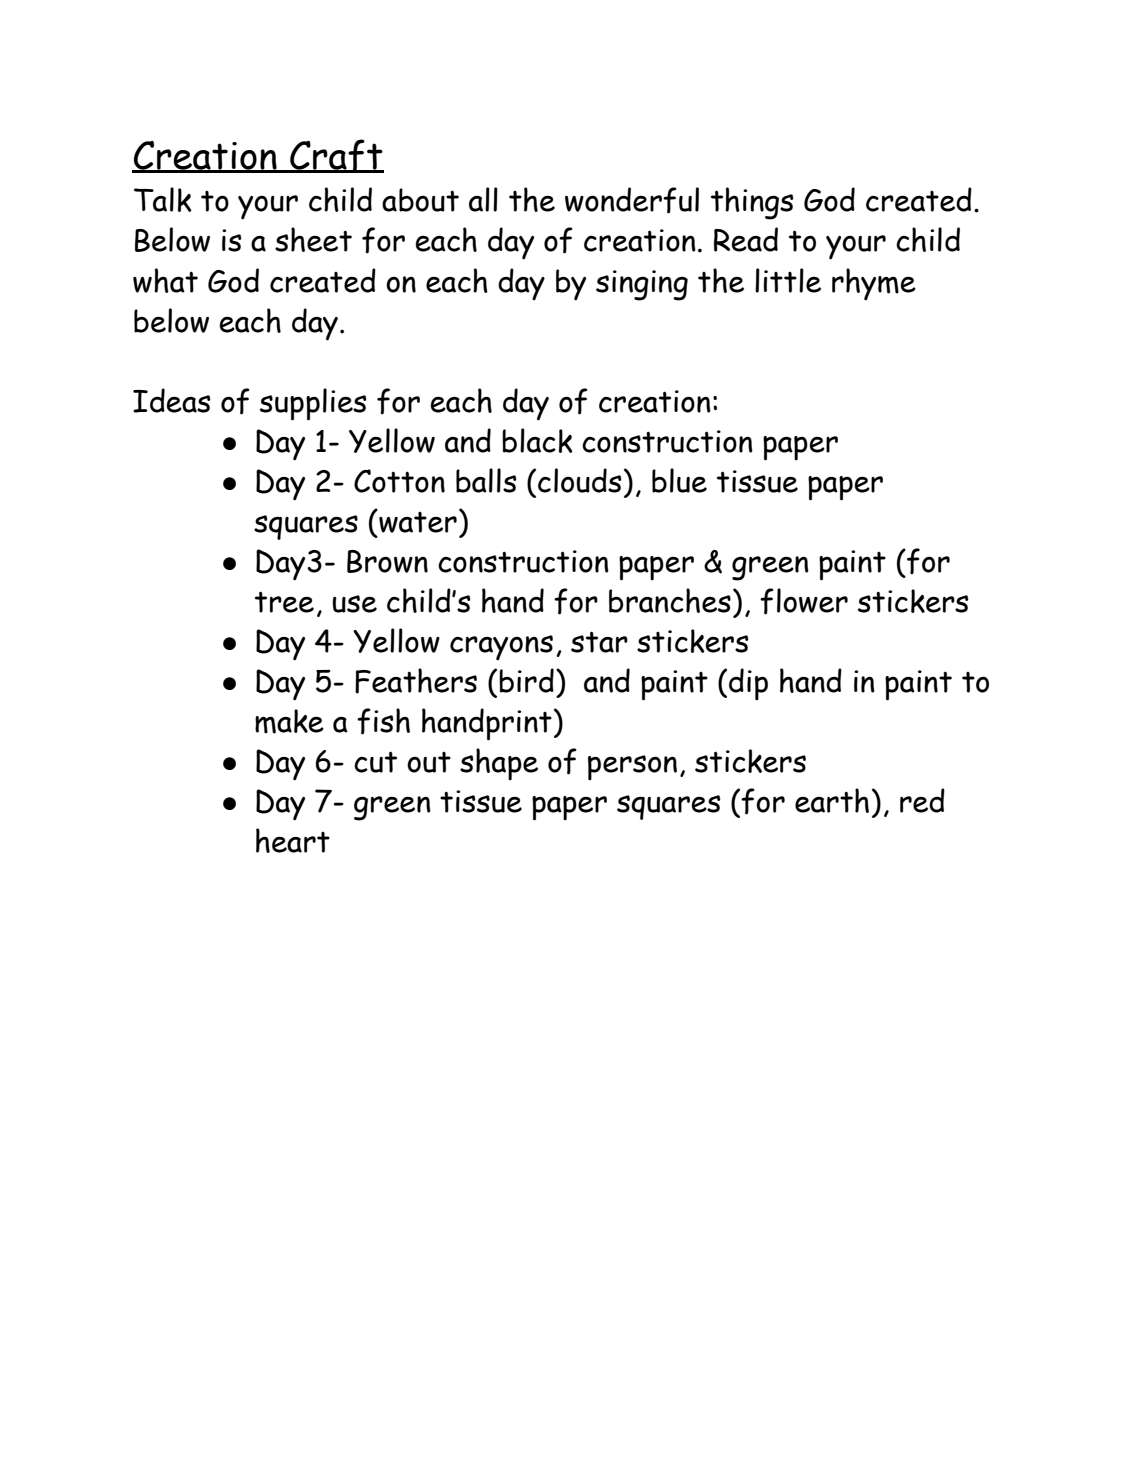  What do you see at coordinates (679, 480) in the page?
I see `blue` at bounding box center [679, 480].
